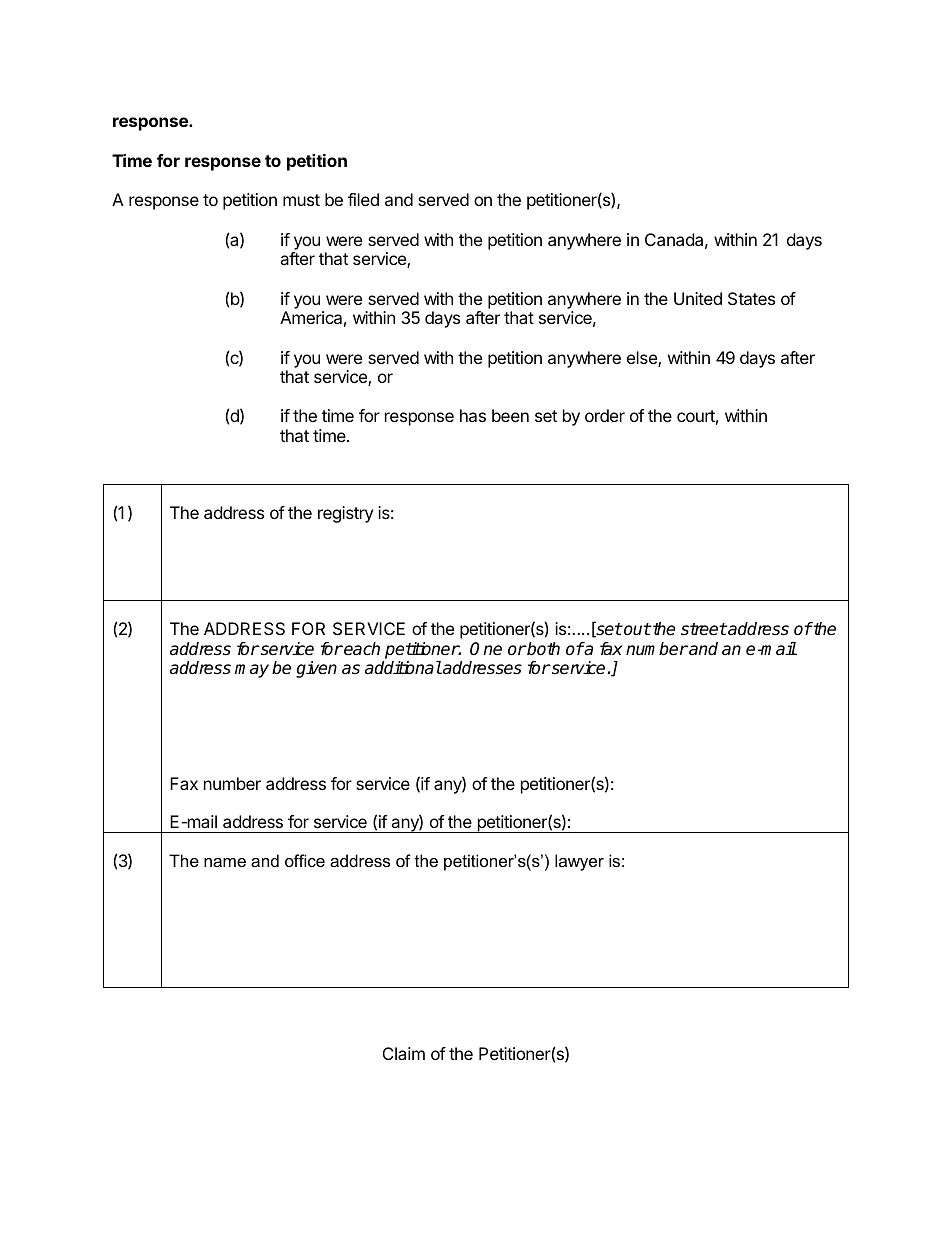 This screenshot has height=1233, width=952. What do you see at coordinates (698, 298) in the screenshot?
I see `United` at bounding box center [698, 298].
